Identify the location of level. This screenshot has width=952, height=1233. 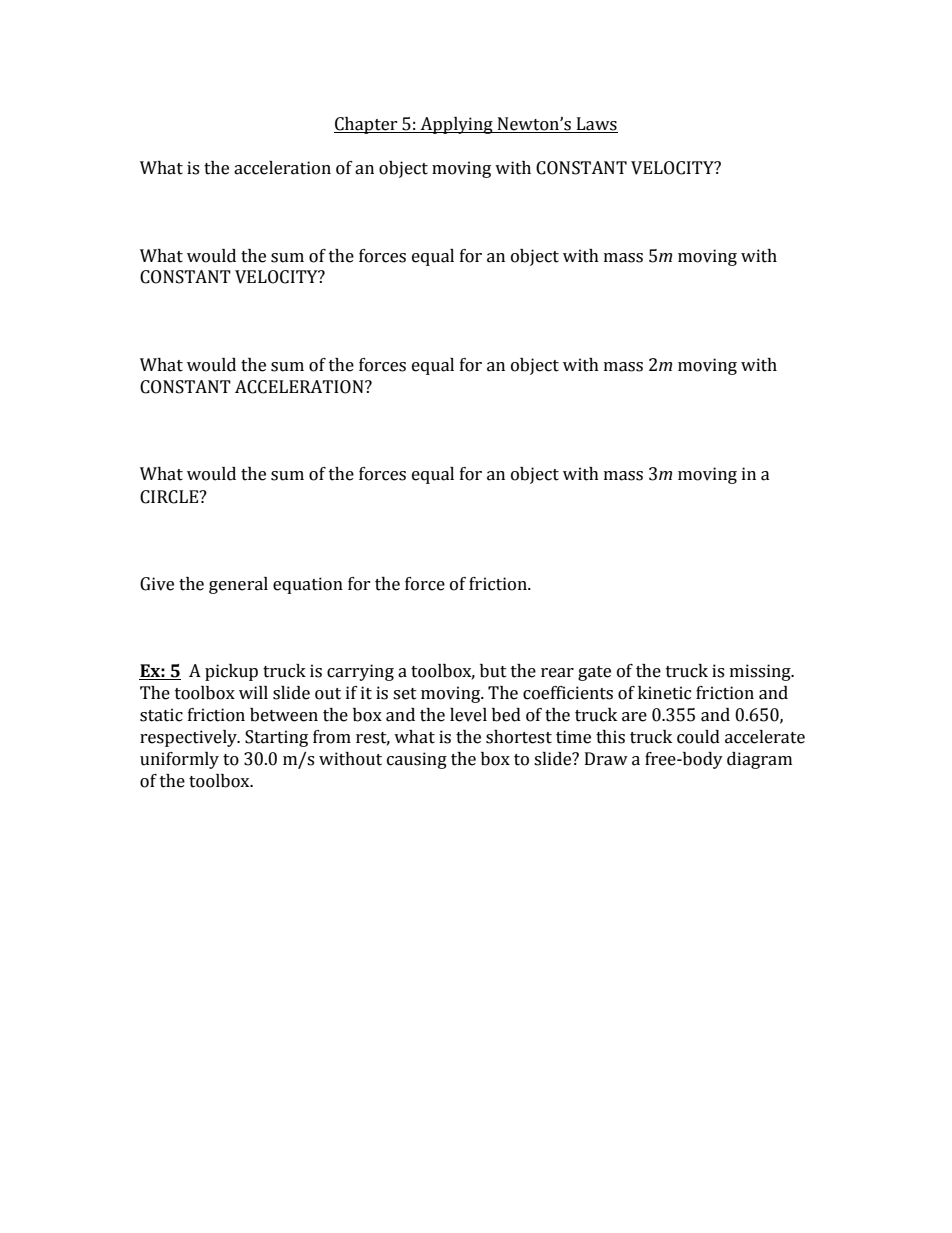
(468, 715).
